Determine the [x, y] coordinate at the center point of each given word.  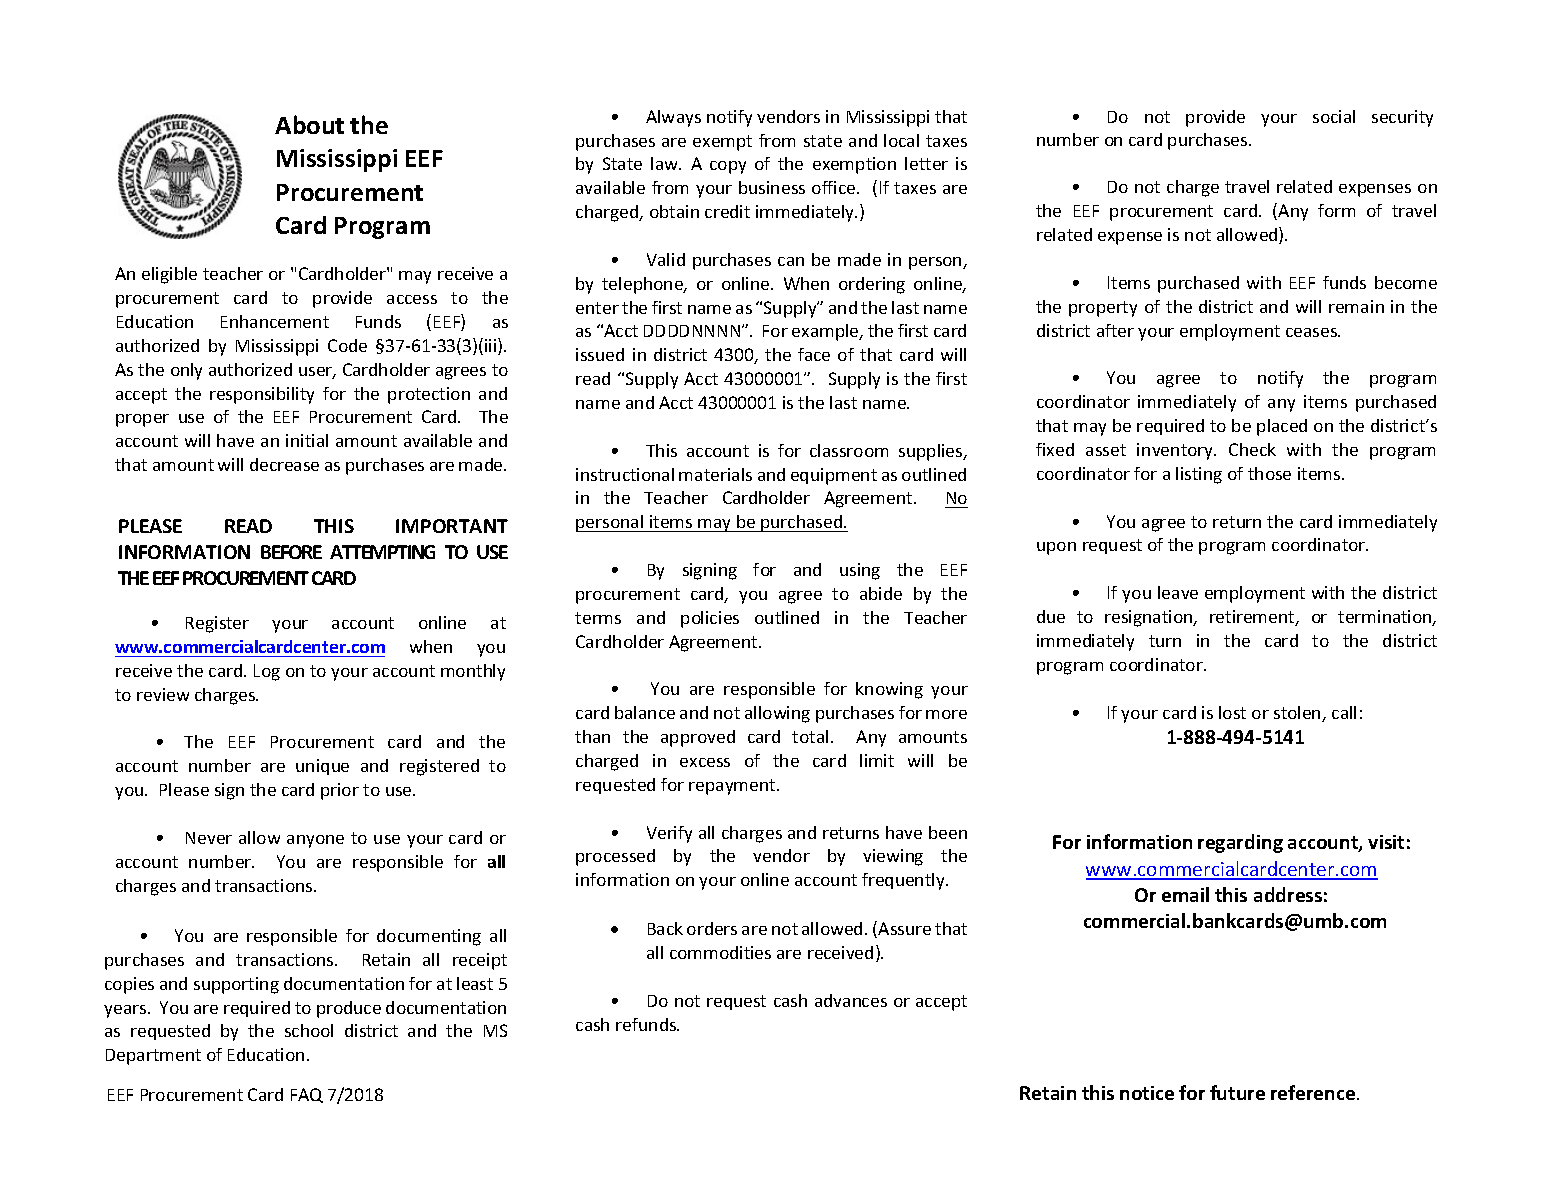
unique [322, 767]
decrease [284, 464]
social [1334, 116]
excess [705, 762]
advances [851, 1000]
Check [1252, 449]
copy [728, 167]
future [1237, 1092]
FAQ [307, 1095]
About [309, 124]
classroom [849, 450]
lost [1232, 712]
